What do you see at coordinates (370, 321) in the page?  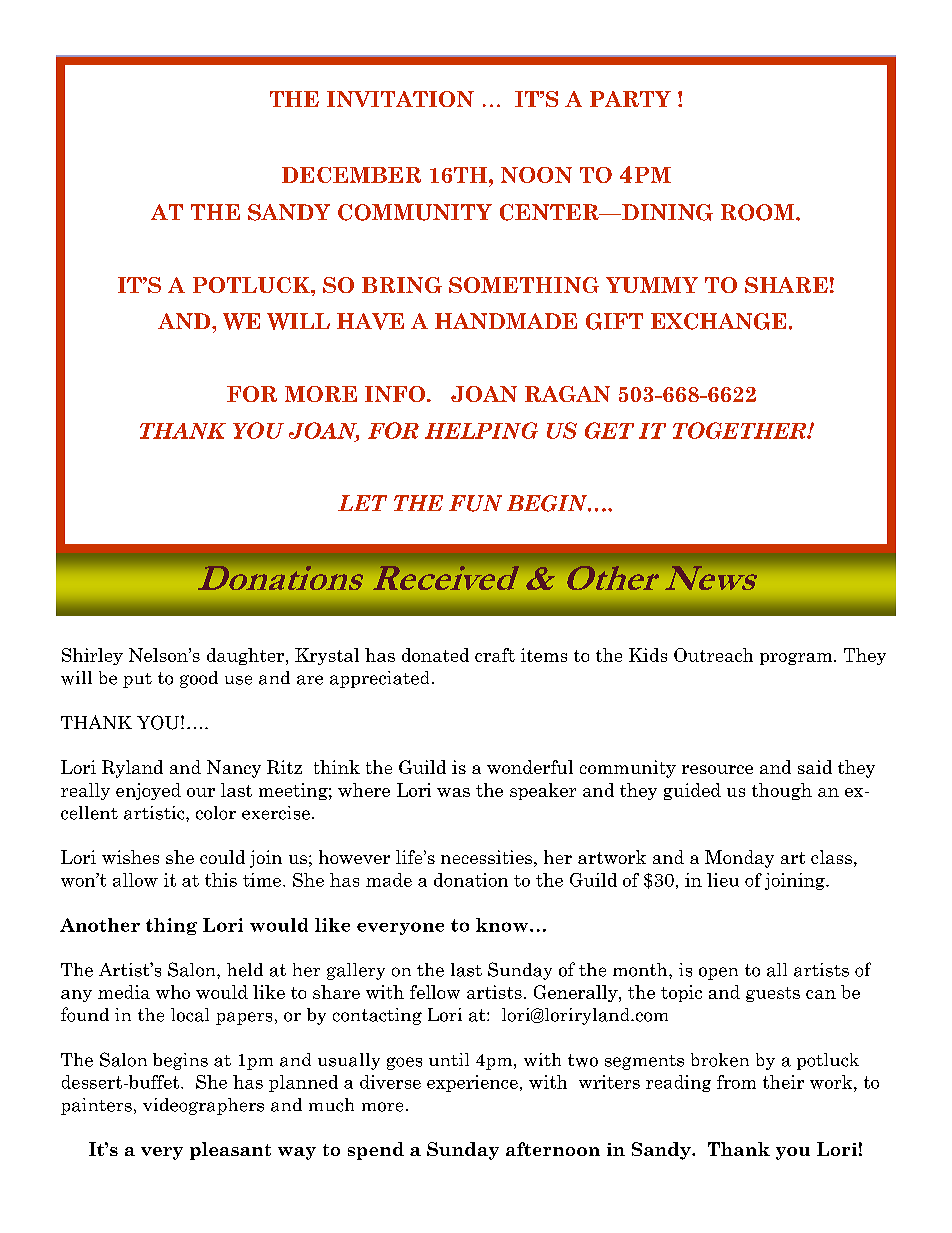 I see `HAVE` at bounding box center [370, 321].
